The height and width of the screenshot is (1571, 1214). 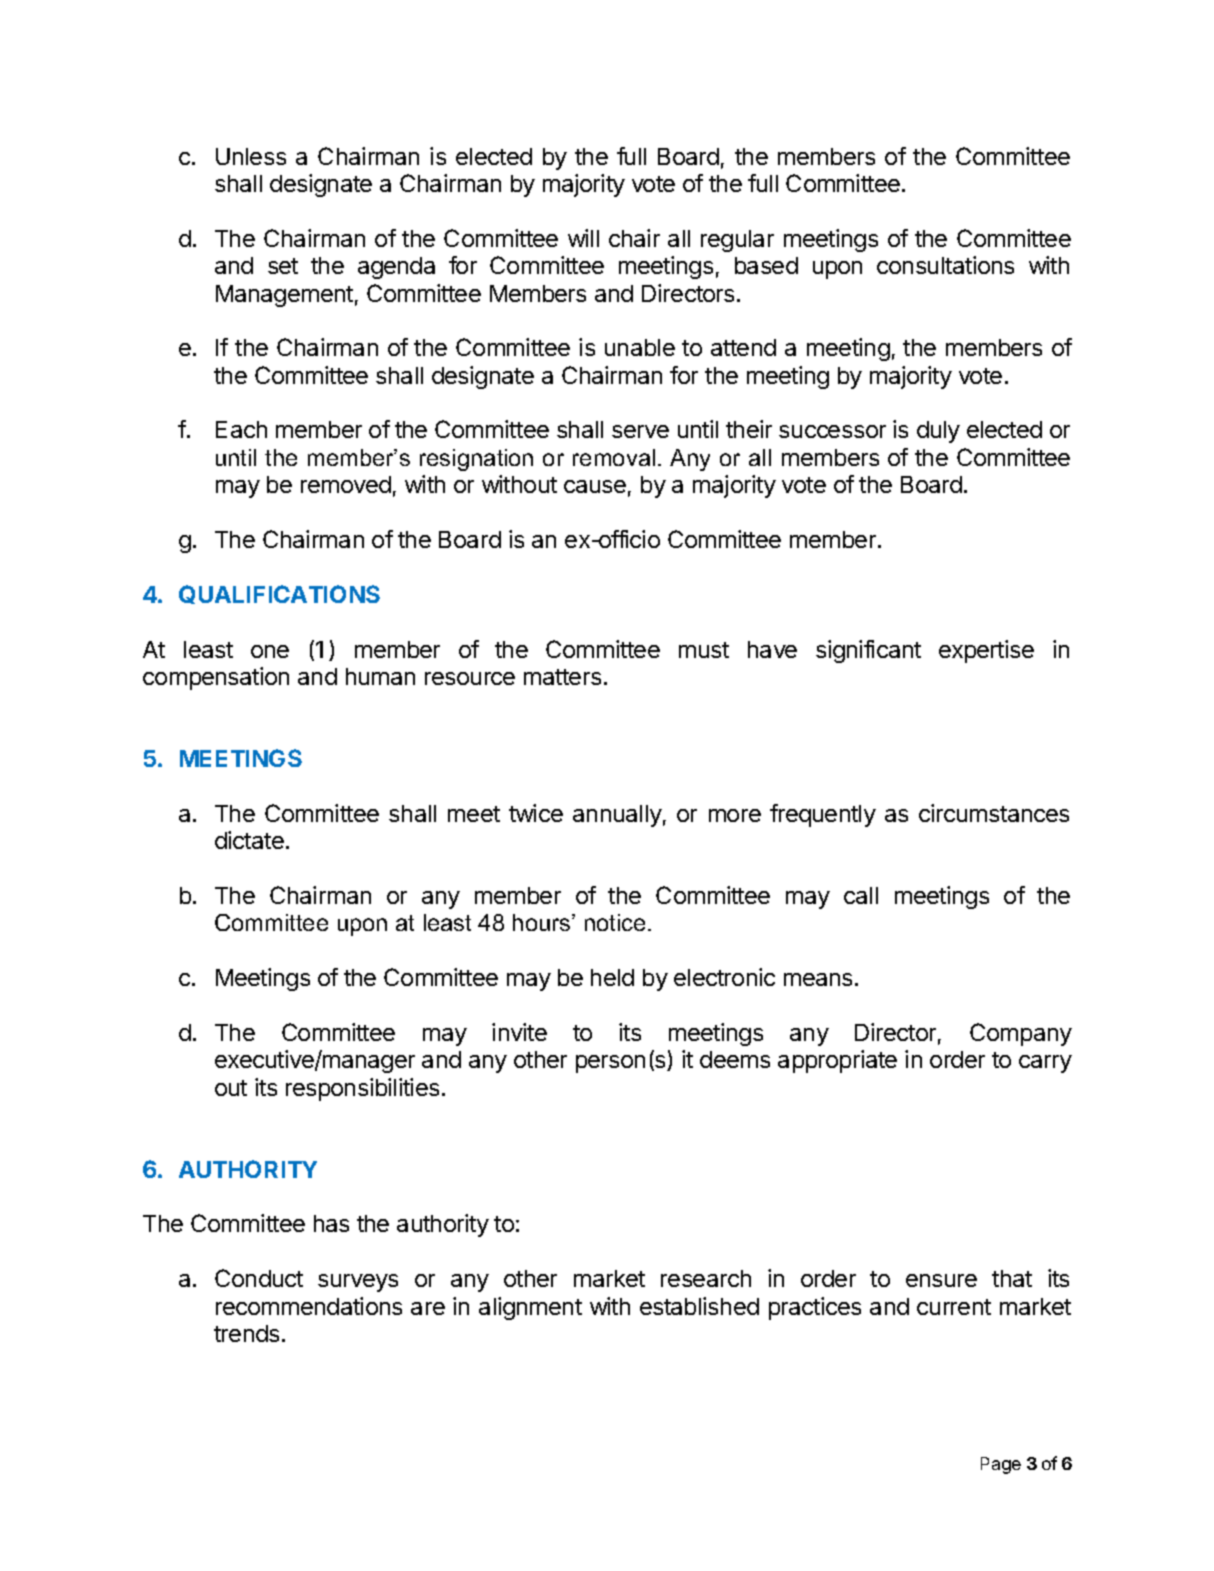 What do you see at coordinates (699, 1306) in the screenshot?
I see `established` at bounding box center [699, 1306].
